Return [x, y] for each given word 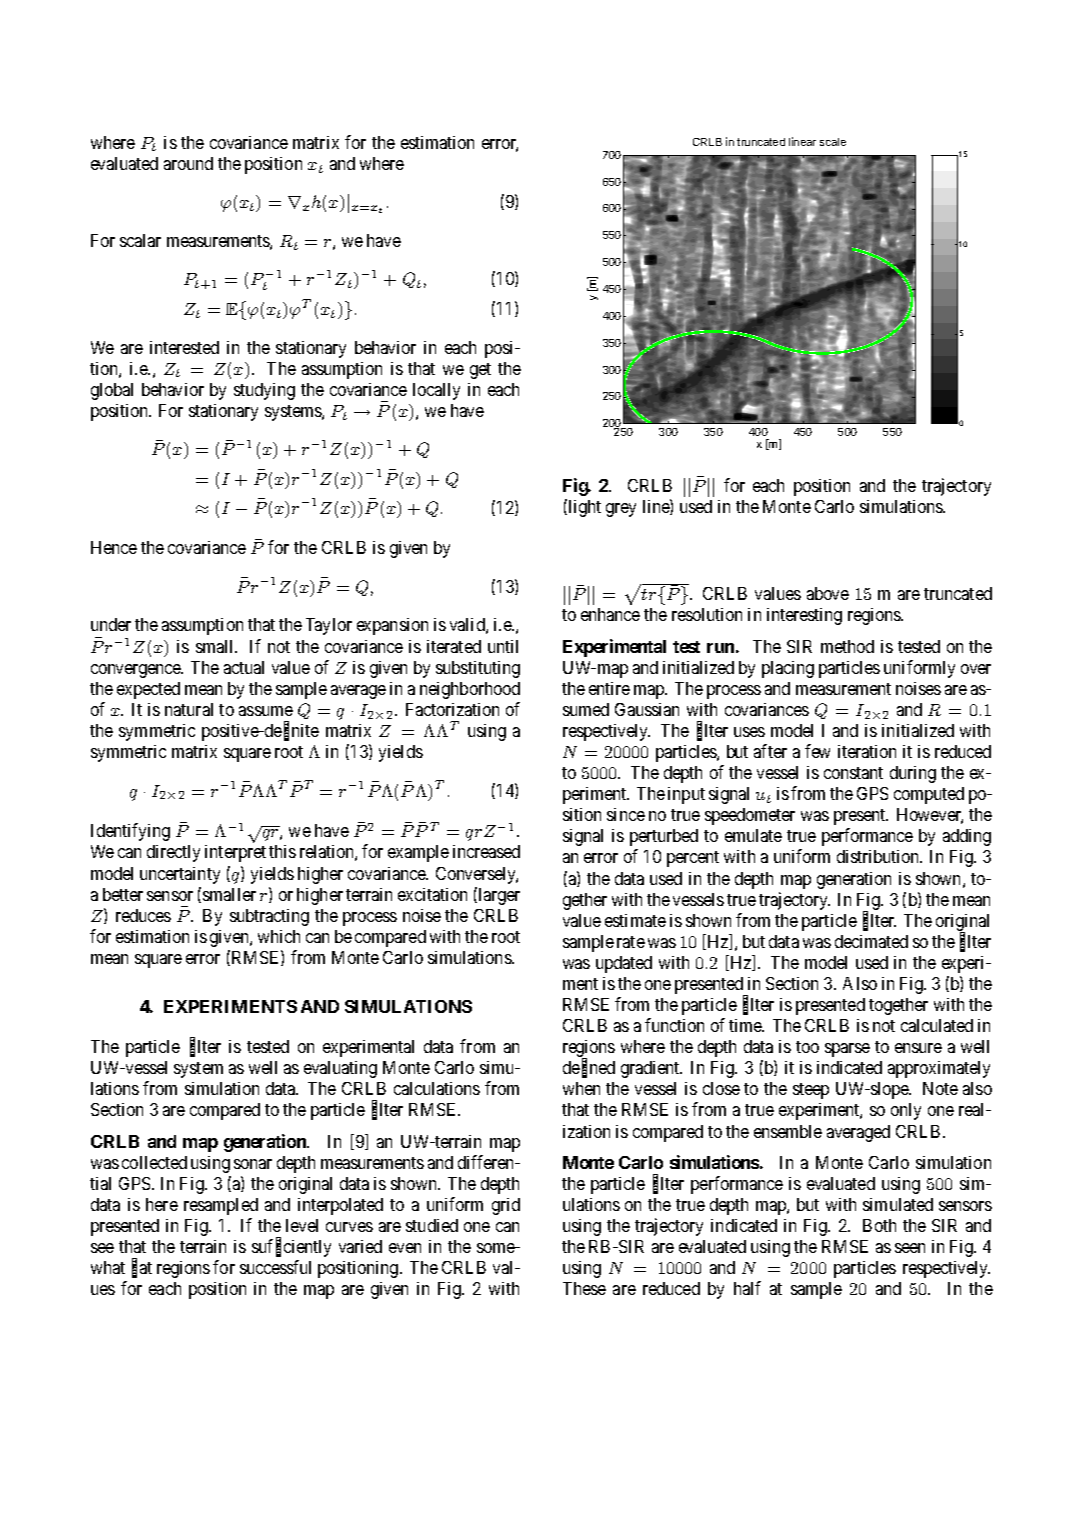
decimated [871, 941]
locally [436, 391]
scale [833, 142]
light [583, 508]
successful [275, 1267]
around [188, 163]
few [817, 751]
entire [609, 688]
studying [264, 391]
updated [624, 964]
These [584, 1288]
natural [189, 709]
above [828, 593]
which [279, 936]
